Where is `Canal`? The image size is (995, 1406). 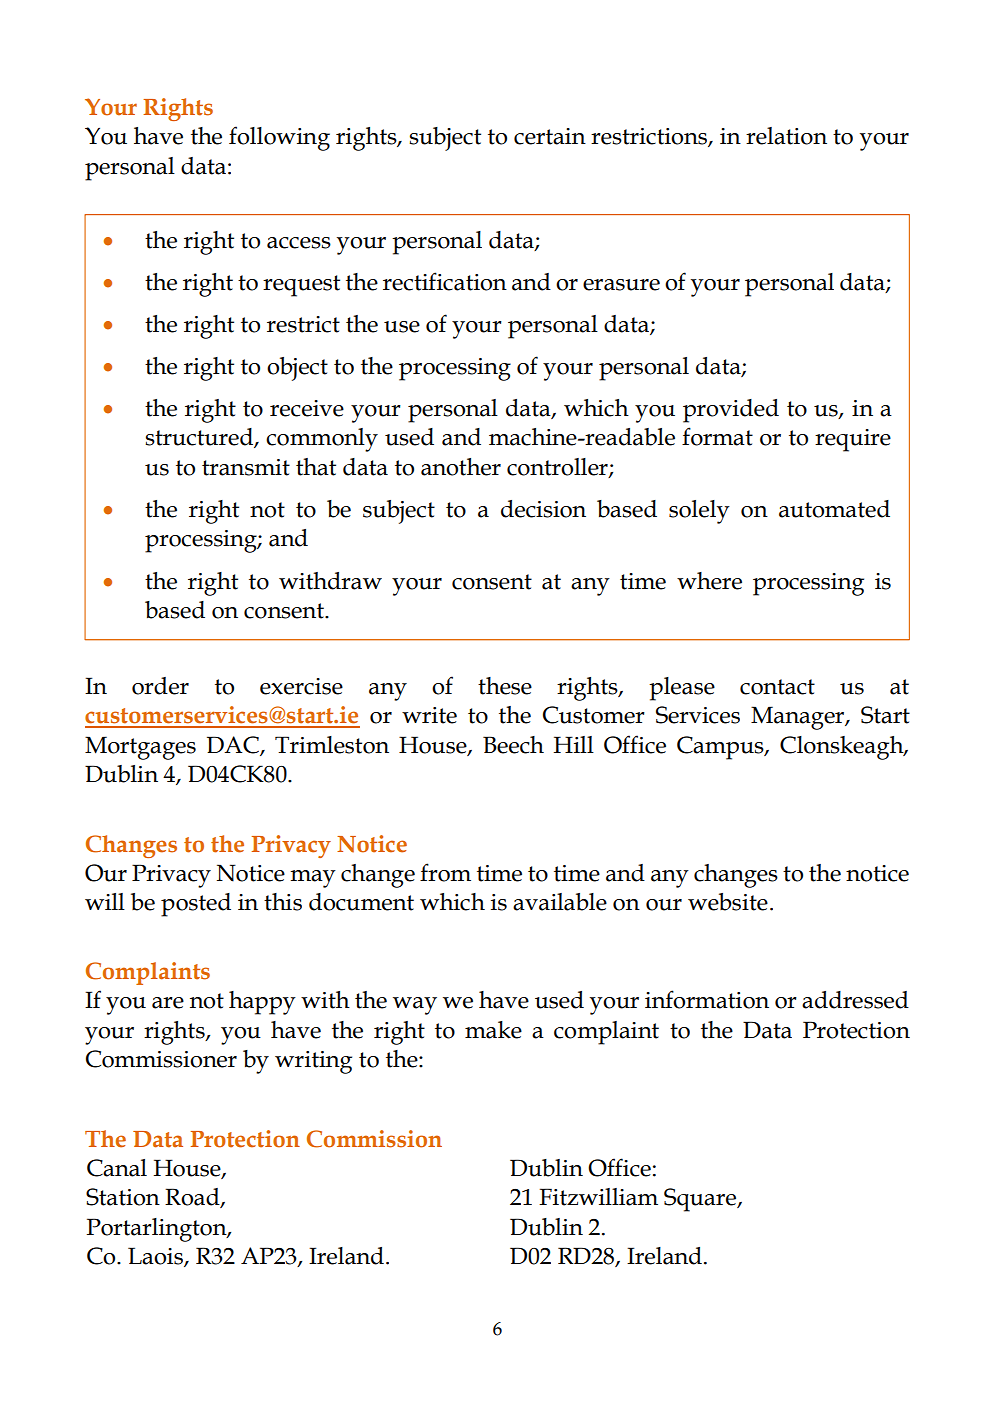 Canal is located at coordinates (117, 1168).
